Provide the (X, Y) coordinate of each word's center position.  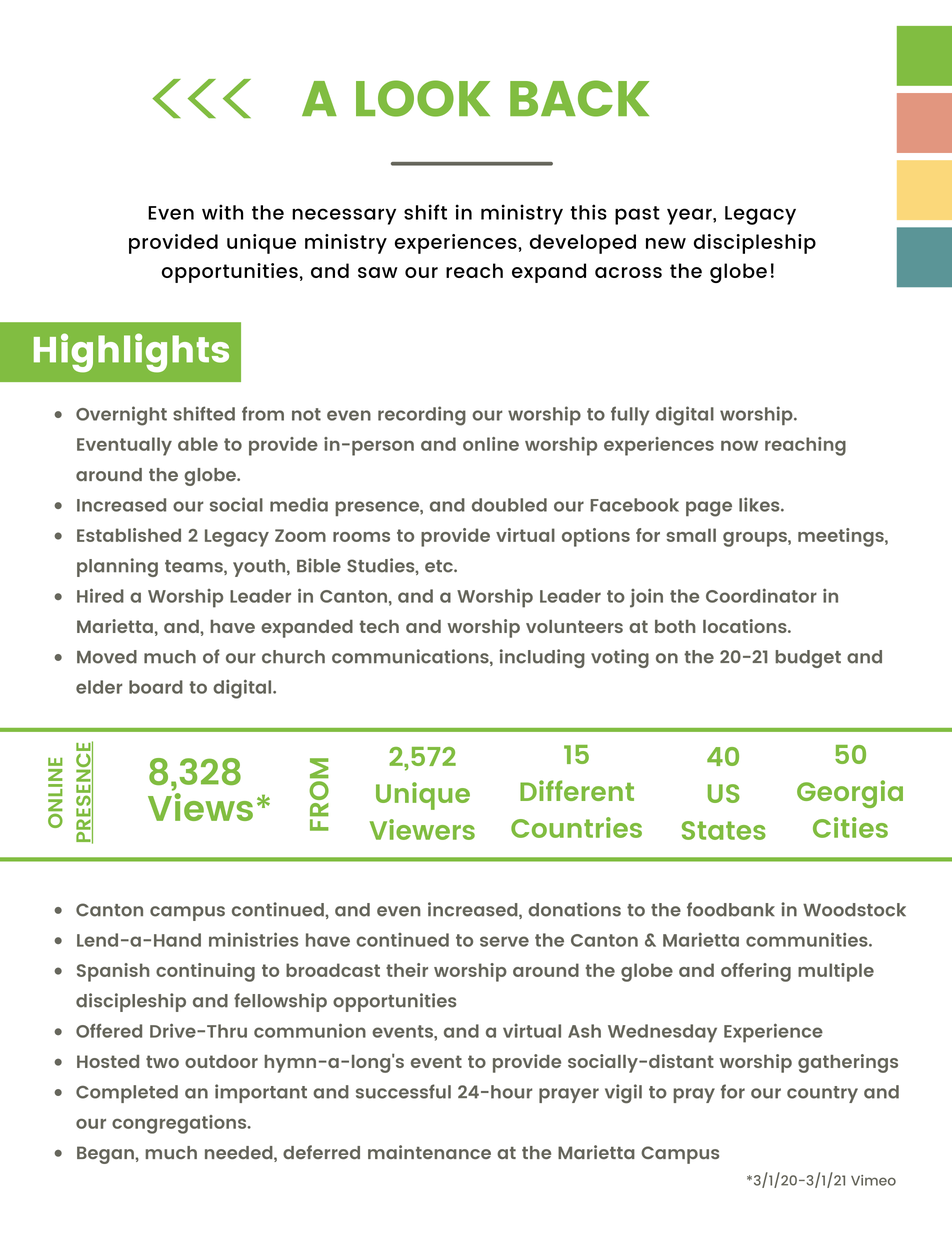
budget (808, 659)
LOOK (423, 98)
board (156, 687)
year (690, 216)
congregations (180, 1124)
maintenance (429, 1152)
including (542, 658)
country (822, 1094)
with (222, 212)
